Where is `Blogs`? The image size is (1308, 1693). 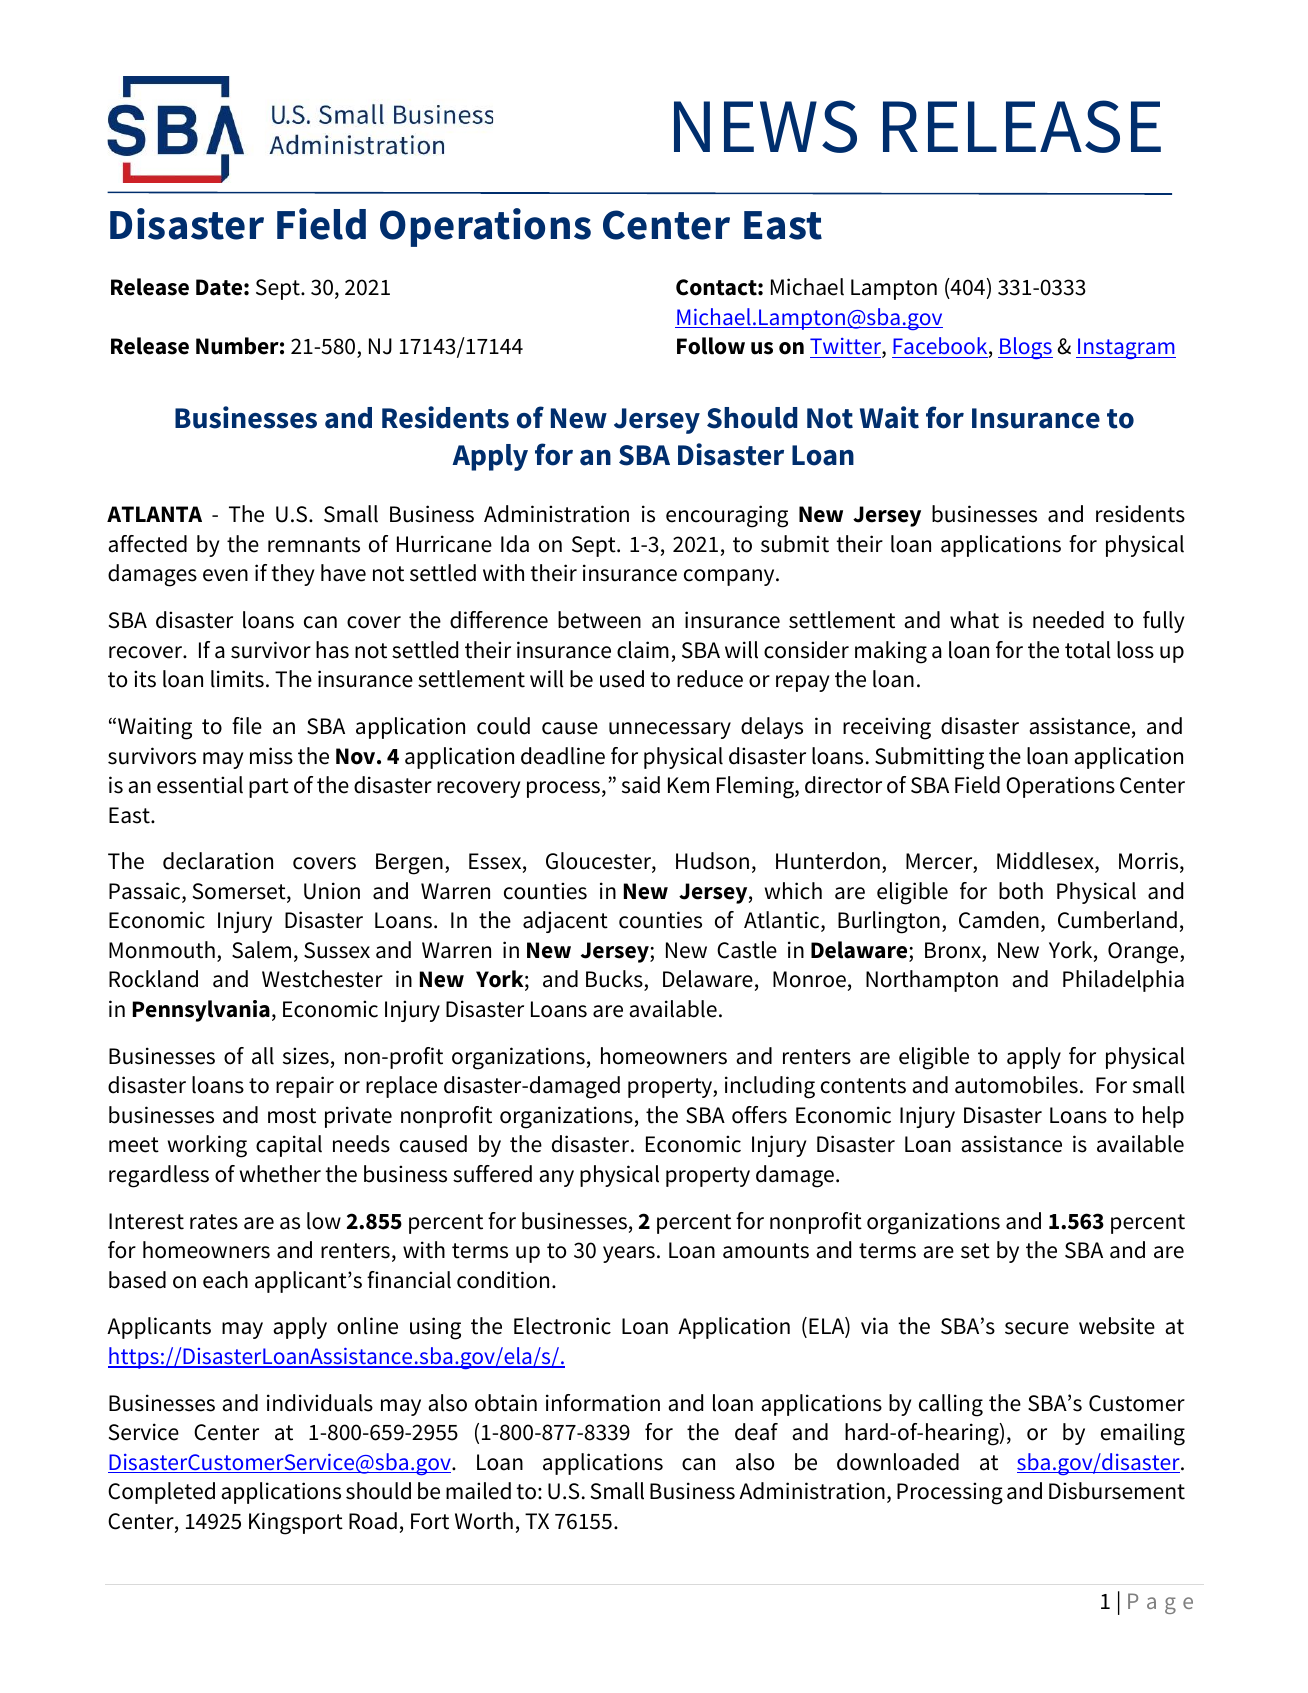
Blogs is located at coordinates (1025, 348).
